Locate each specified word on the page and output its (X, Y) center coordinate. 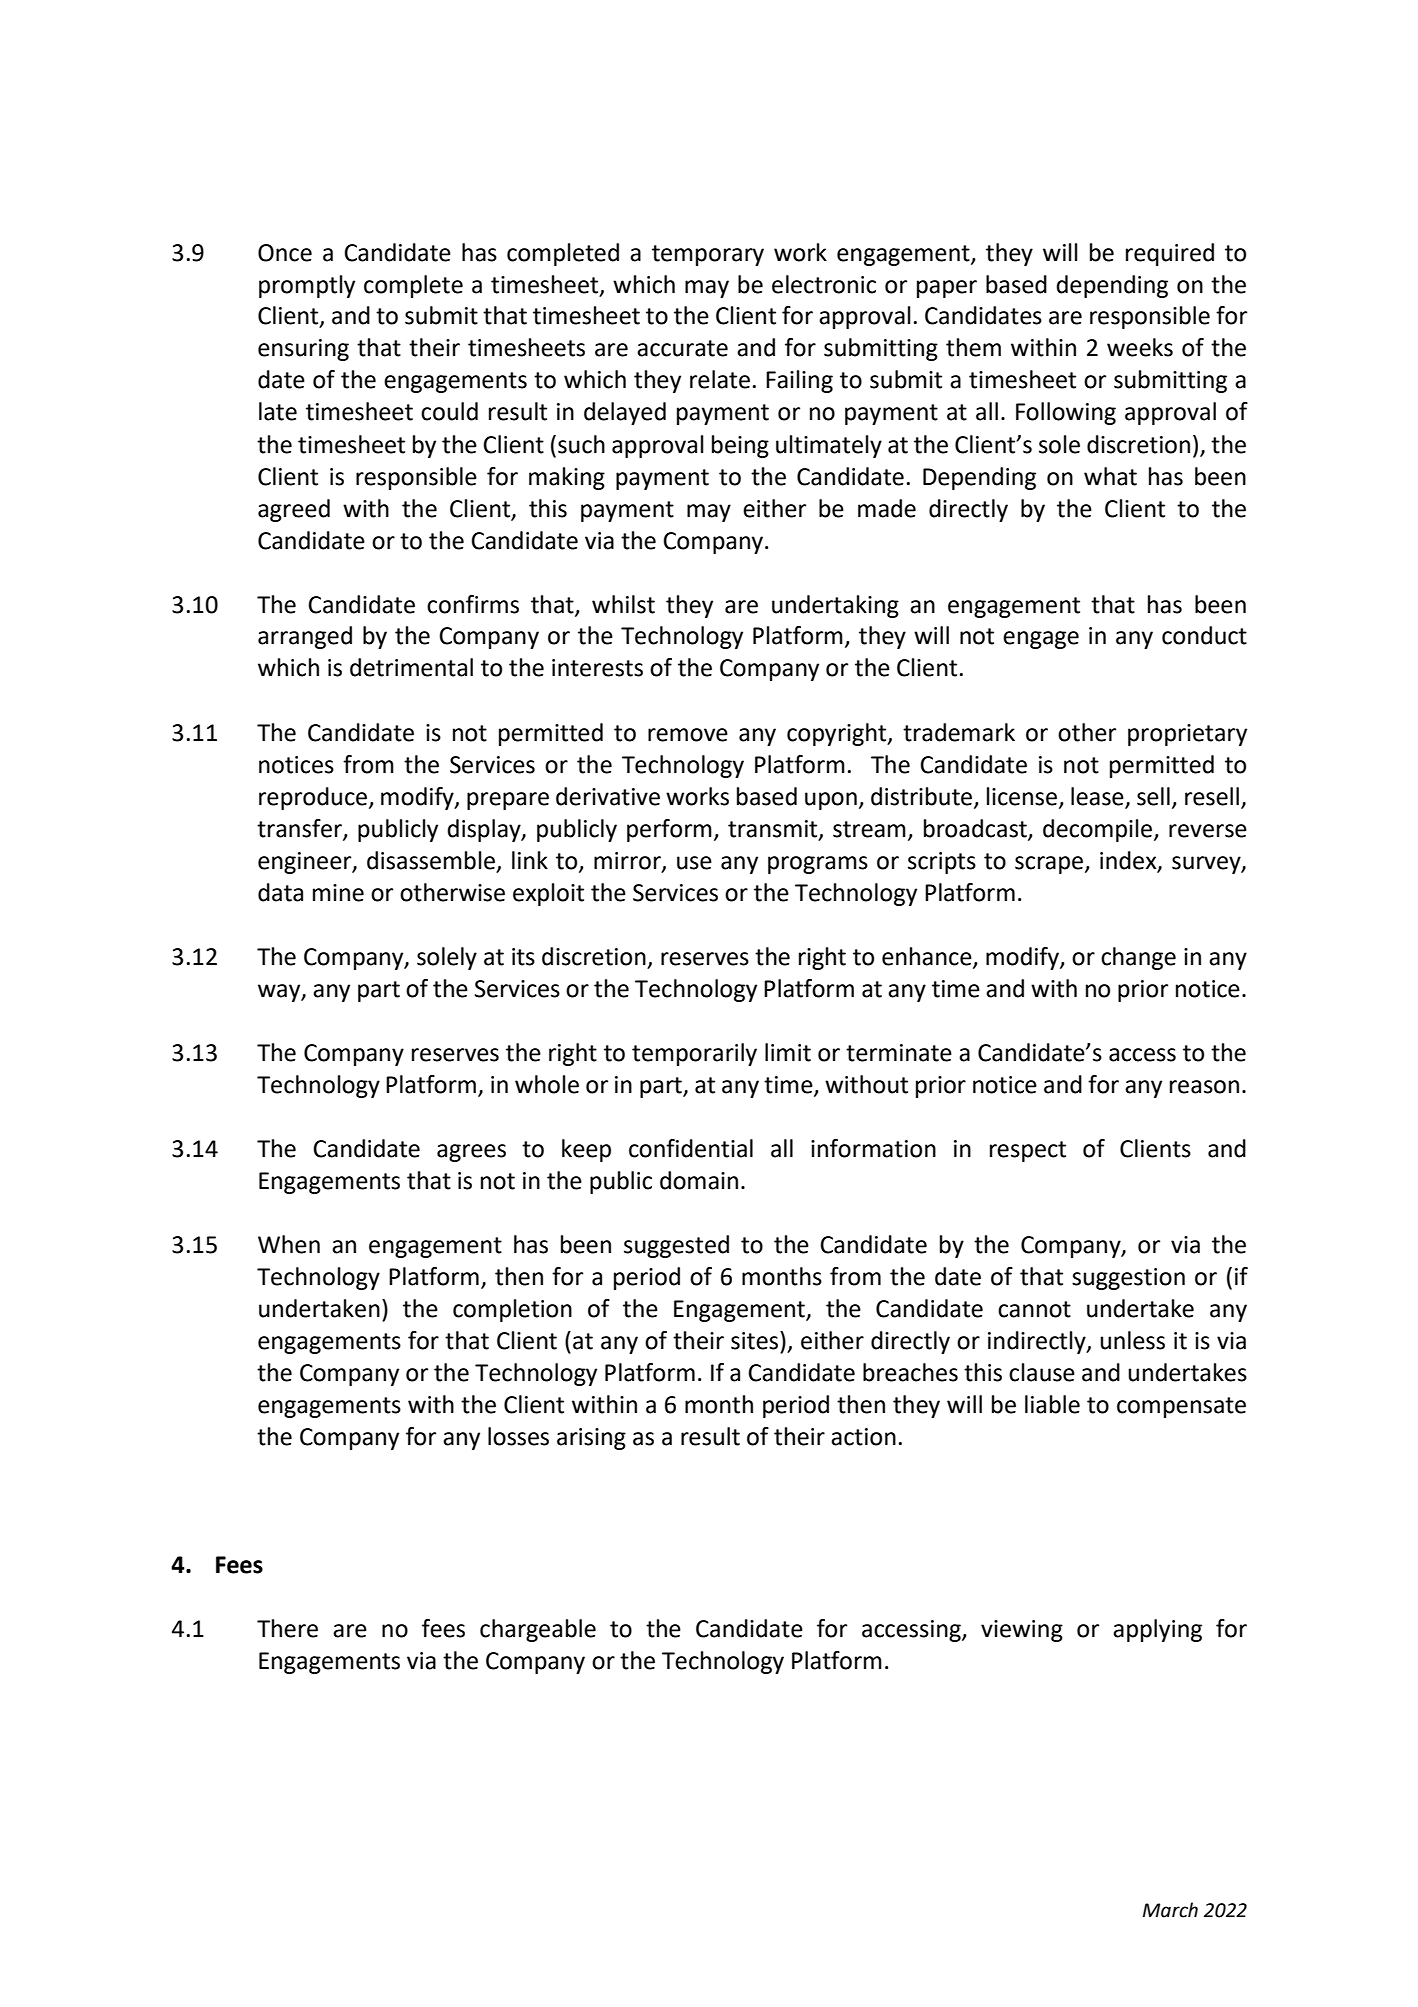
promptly (307, 286)
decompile (1099, 830)
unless (1132, 1340)
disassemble (431, 860)
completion (512, 1310)
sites (756, 1340)
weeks (1140, 347)
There (287, 1628)
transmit (774, 829)
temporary (708, 255)
